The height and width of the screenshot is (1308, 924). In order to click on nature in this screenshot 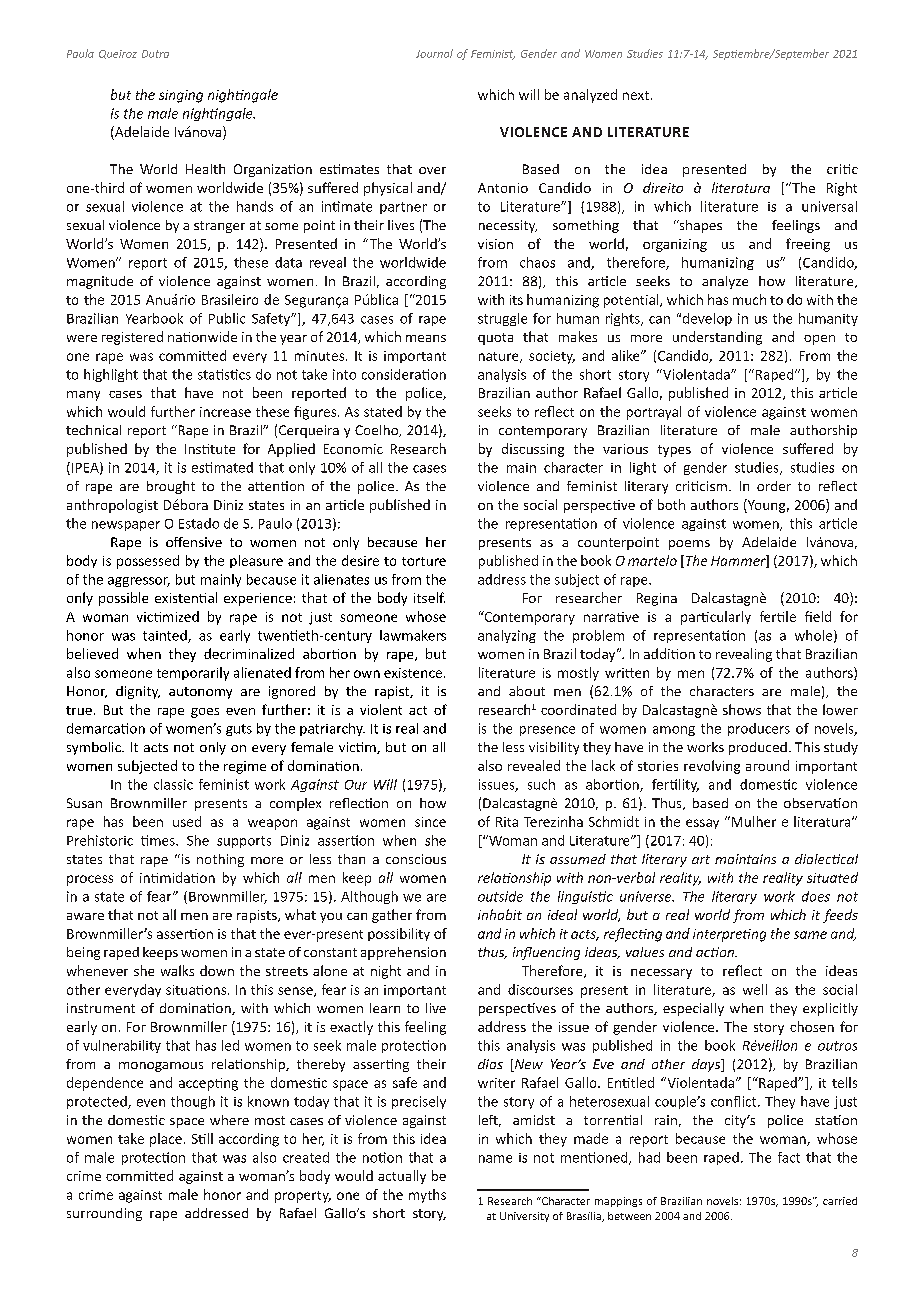, I will do `click(500, 357)`.
